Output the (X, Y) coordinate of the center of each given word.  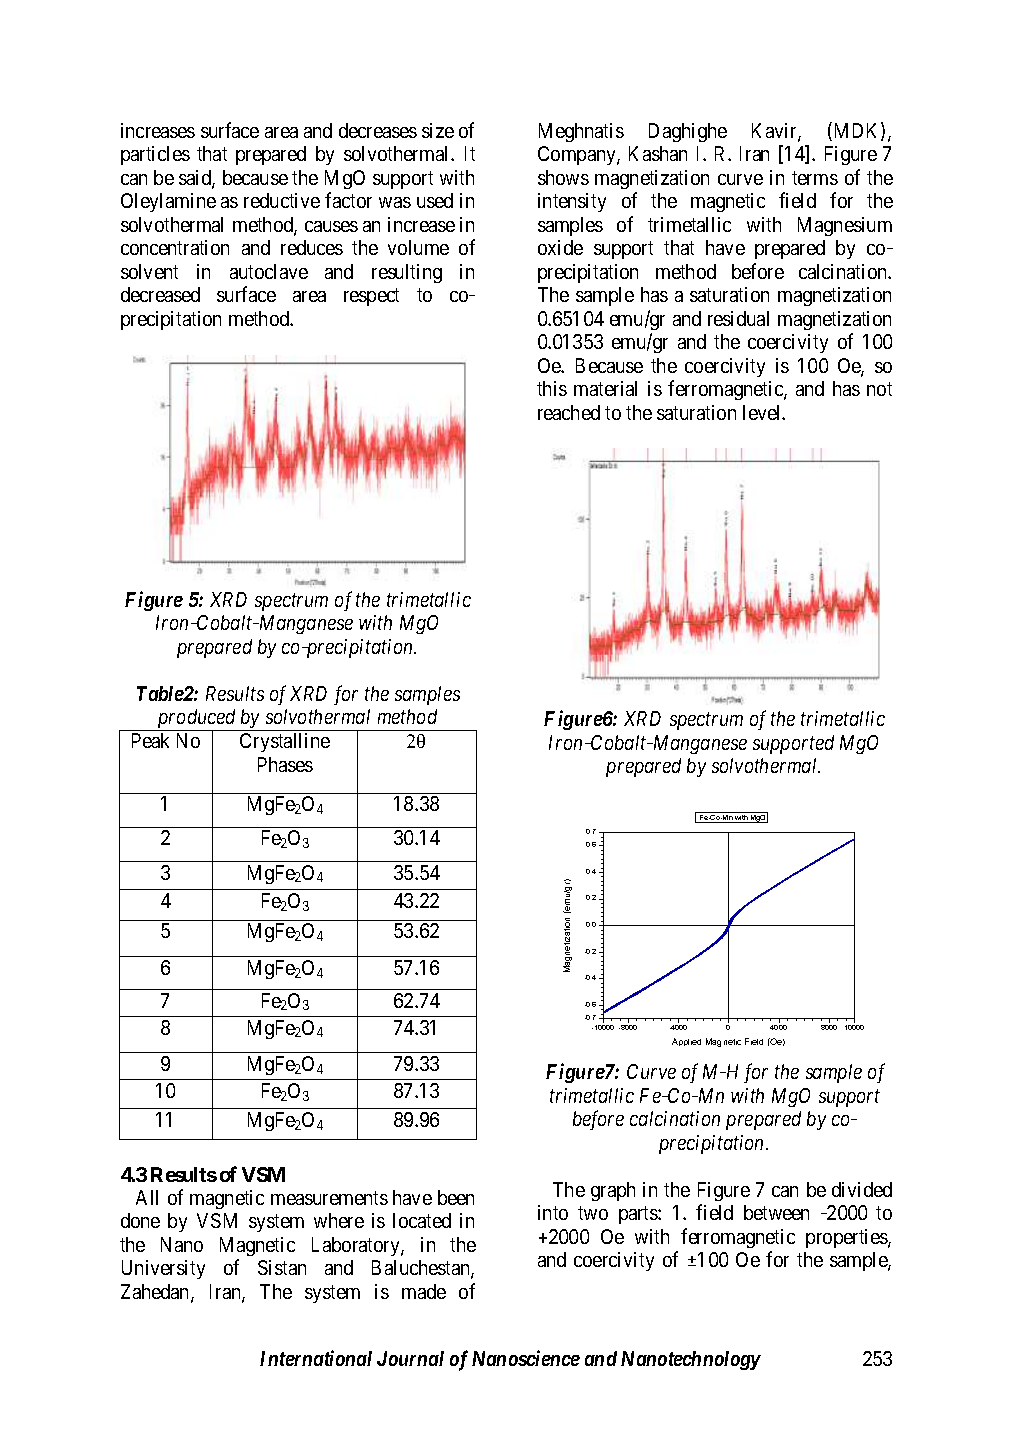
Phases (285, 764)
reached (569, 412)
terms (815, 178)
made (424, 1291)
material (605, 388)
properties (847, 1238)
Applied (686, 1042)
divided (862, 1189)
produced (197, 720)
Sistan (282, 1267)
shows (563, 177)
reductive (282, 200)
